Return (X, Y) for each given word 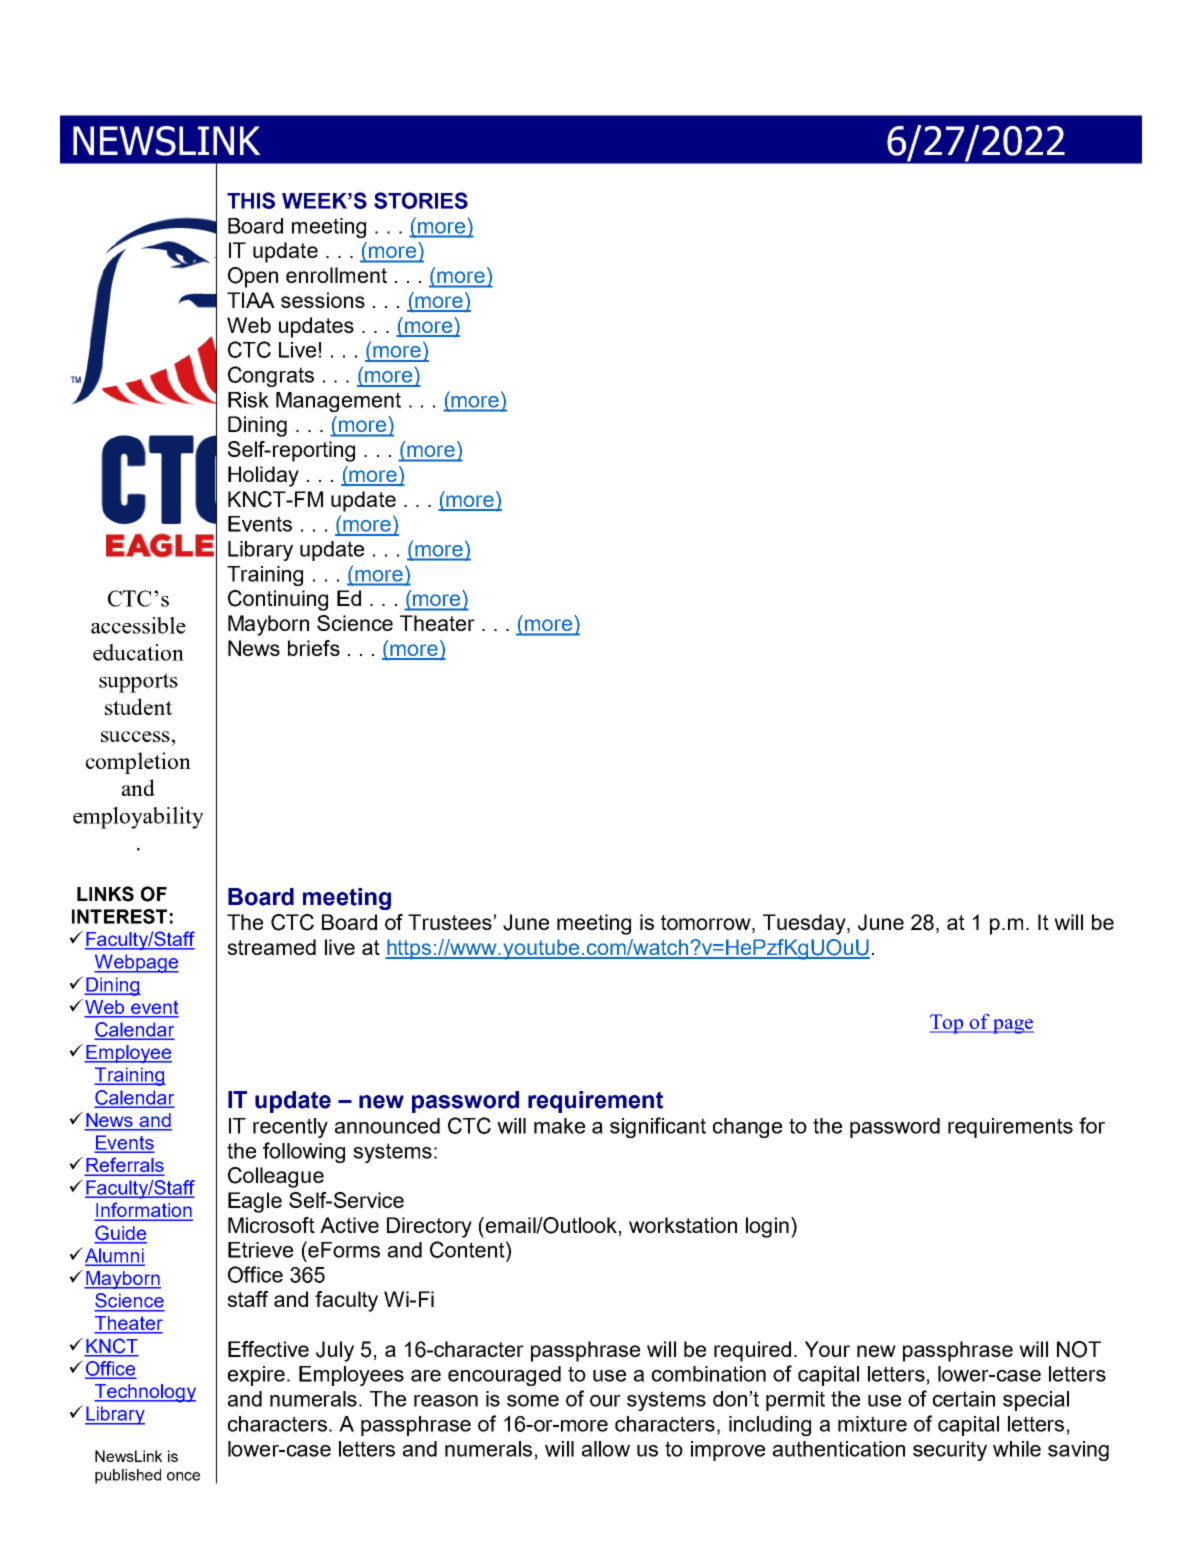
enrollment (336, 275)
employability (138, 818)
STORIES (421, 200)
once (183, 1476)
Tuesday (805, 924)
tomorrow (707, 924)
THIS (251, 200)
